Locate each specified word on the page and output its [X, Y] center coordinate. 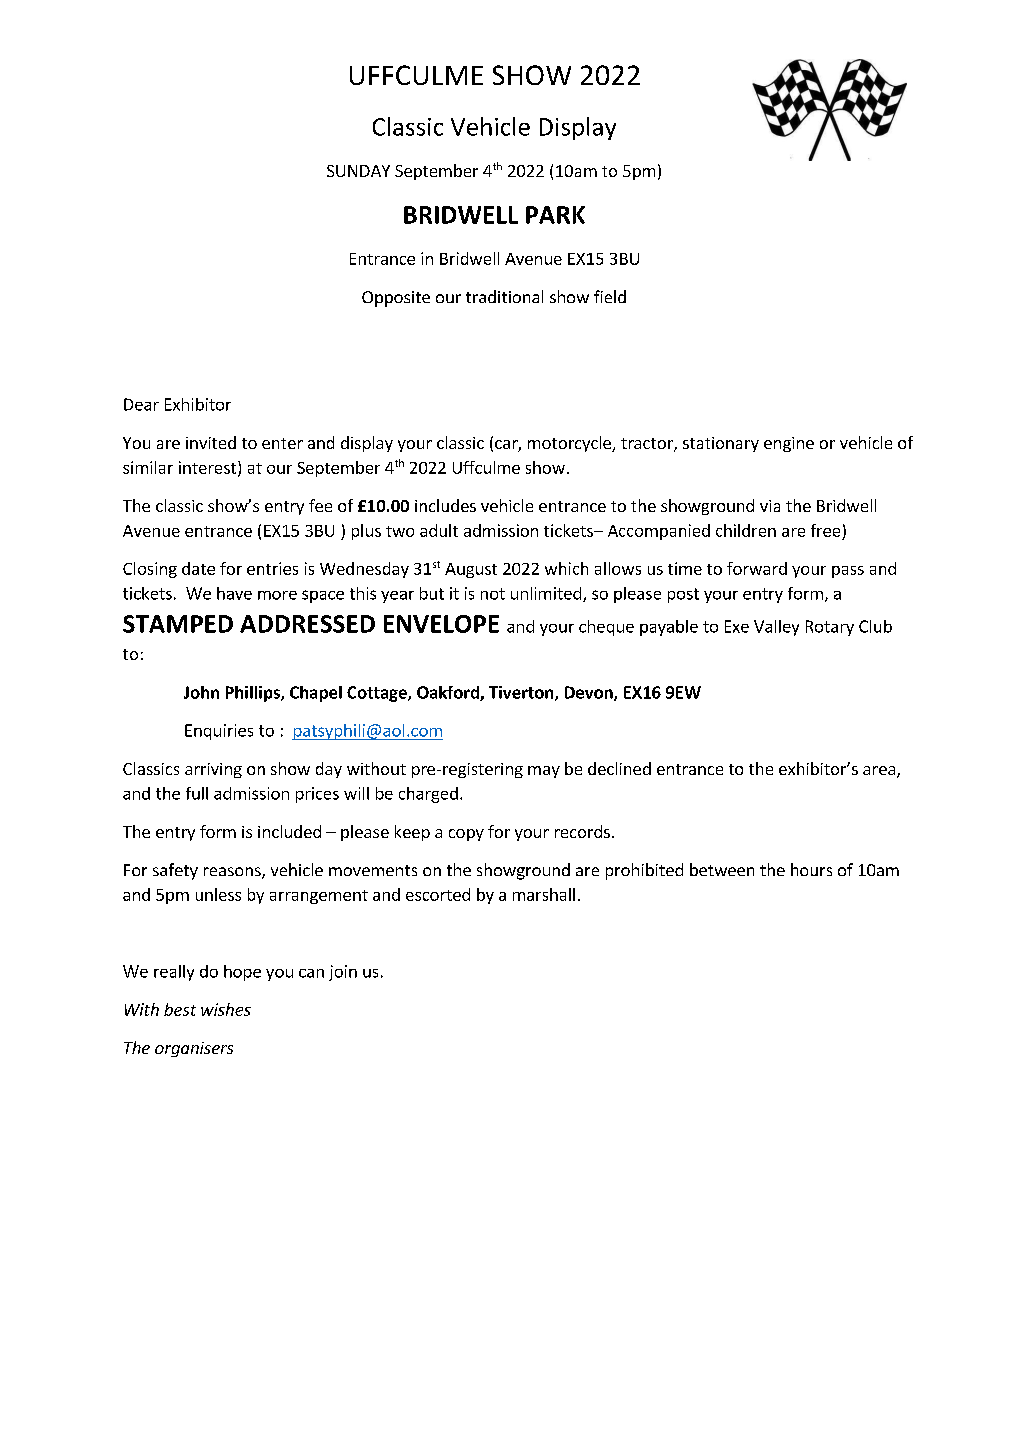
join [343, 973]
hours [811, 869]
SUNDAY [358, 171]
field [610, 296]
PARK [555, 215]
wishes [226, 1009]
